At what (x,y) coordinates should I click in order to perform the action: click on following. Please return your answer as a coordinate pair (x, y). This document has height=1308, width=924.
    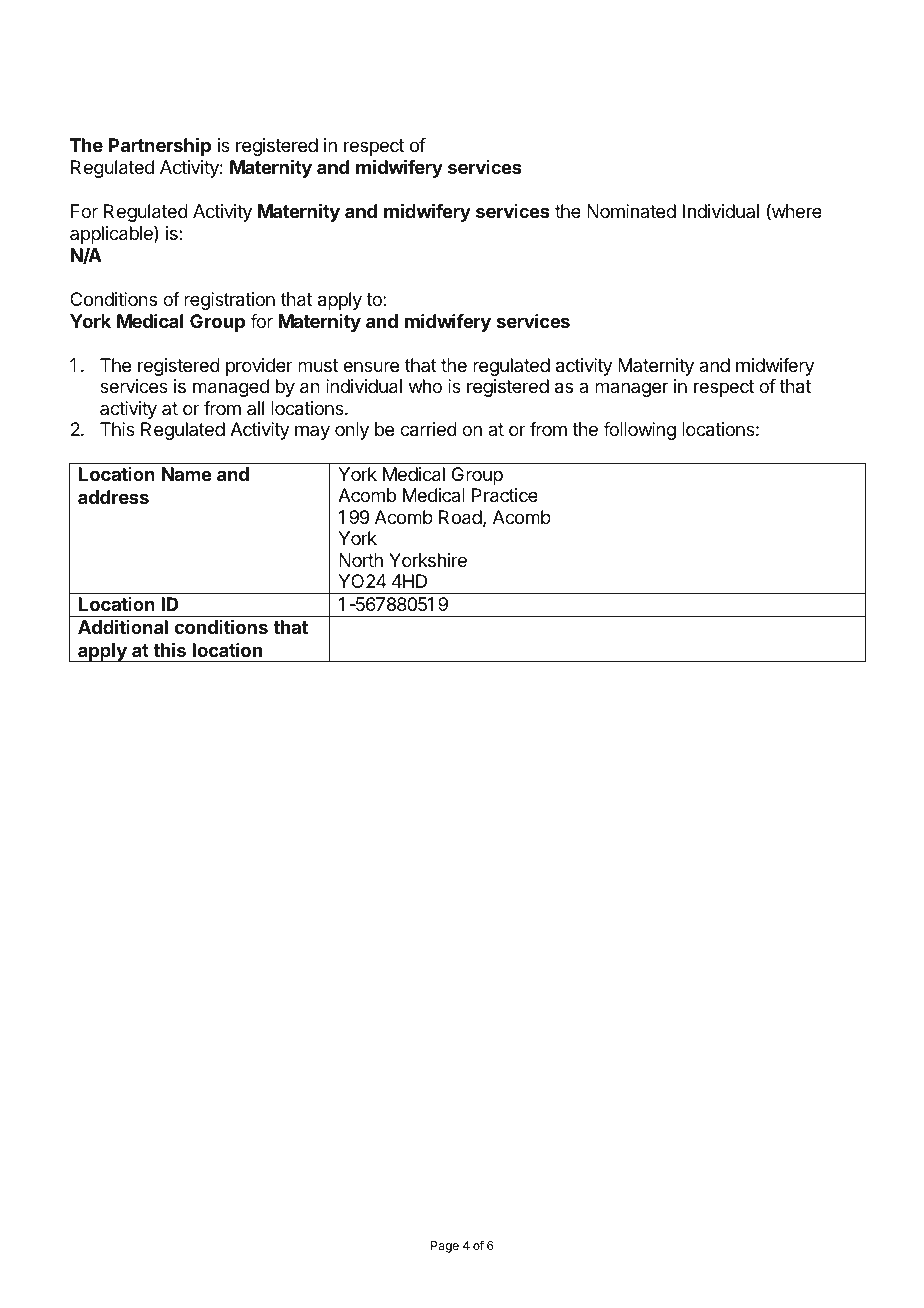
    Looking at the image, I should click on (639, 431).
